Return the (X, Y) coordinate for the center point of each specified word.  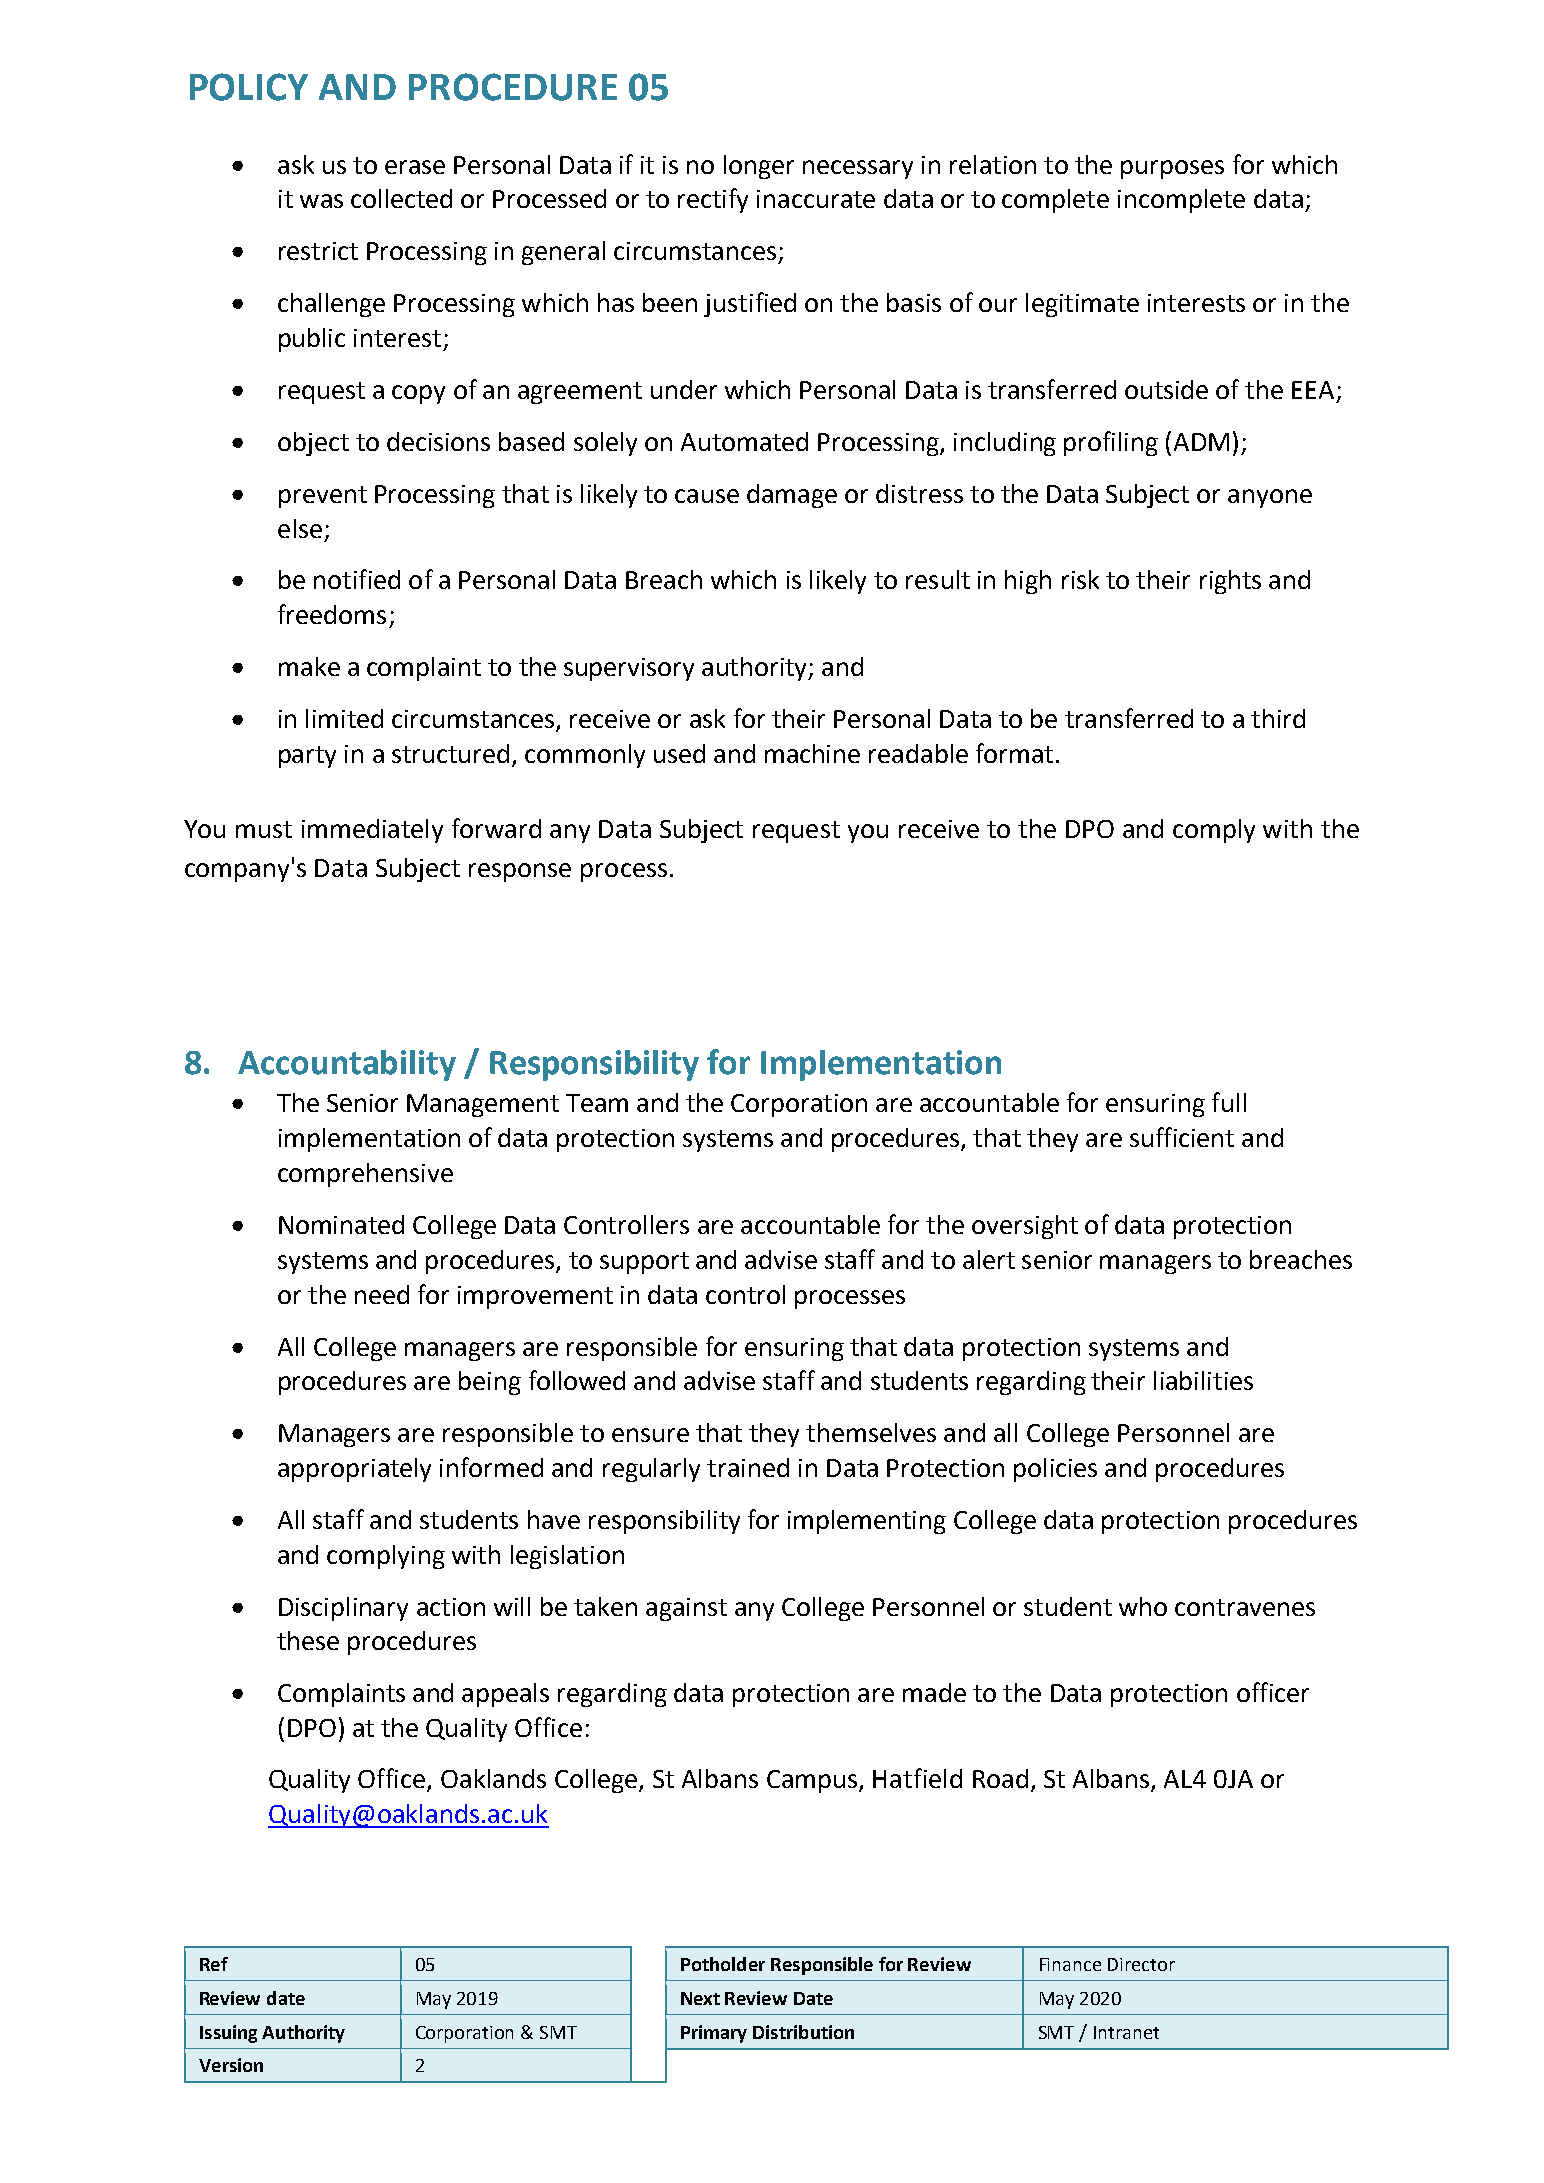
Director (1141, 1964)
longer (759, 167)
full (1229, 1102)
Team (597, 1103)
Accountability (347, 1065)
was (321, 201)
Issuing (228, 2034)
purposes (1172, 169)
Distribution (803, 2032)
